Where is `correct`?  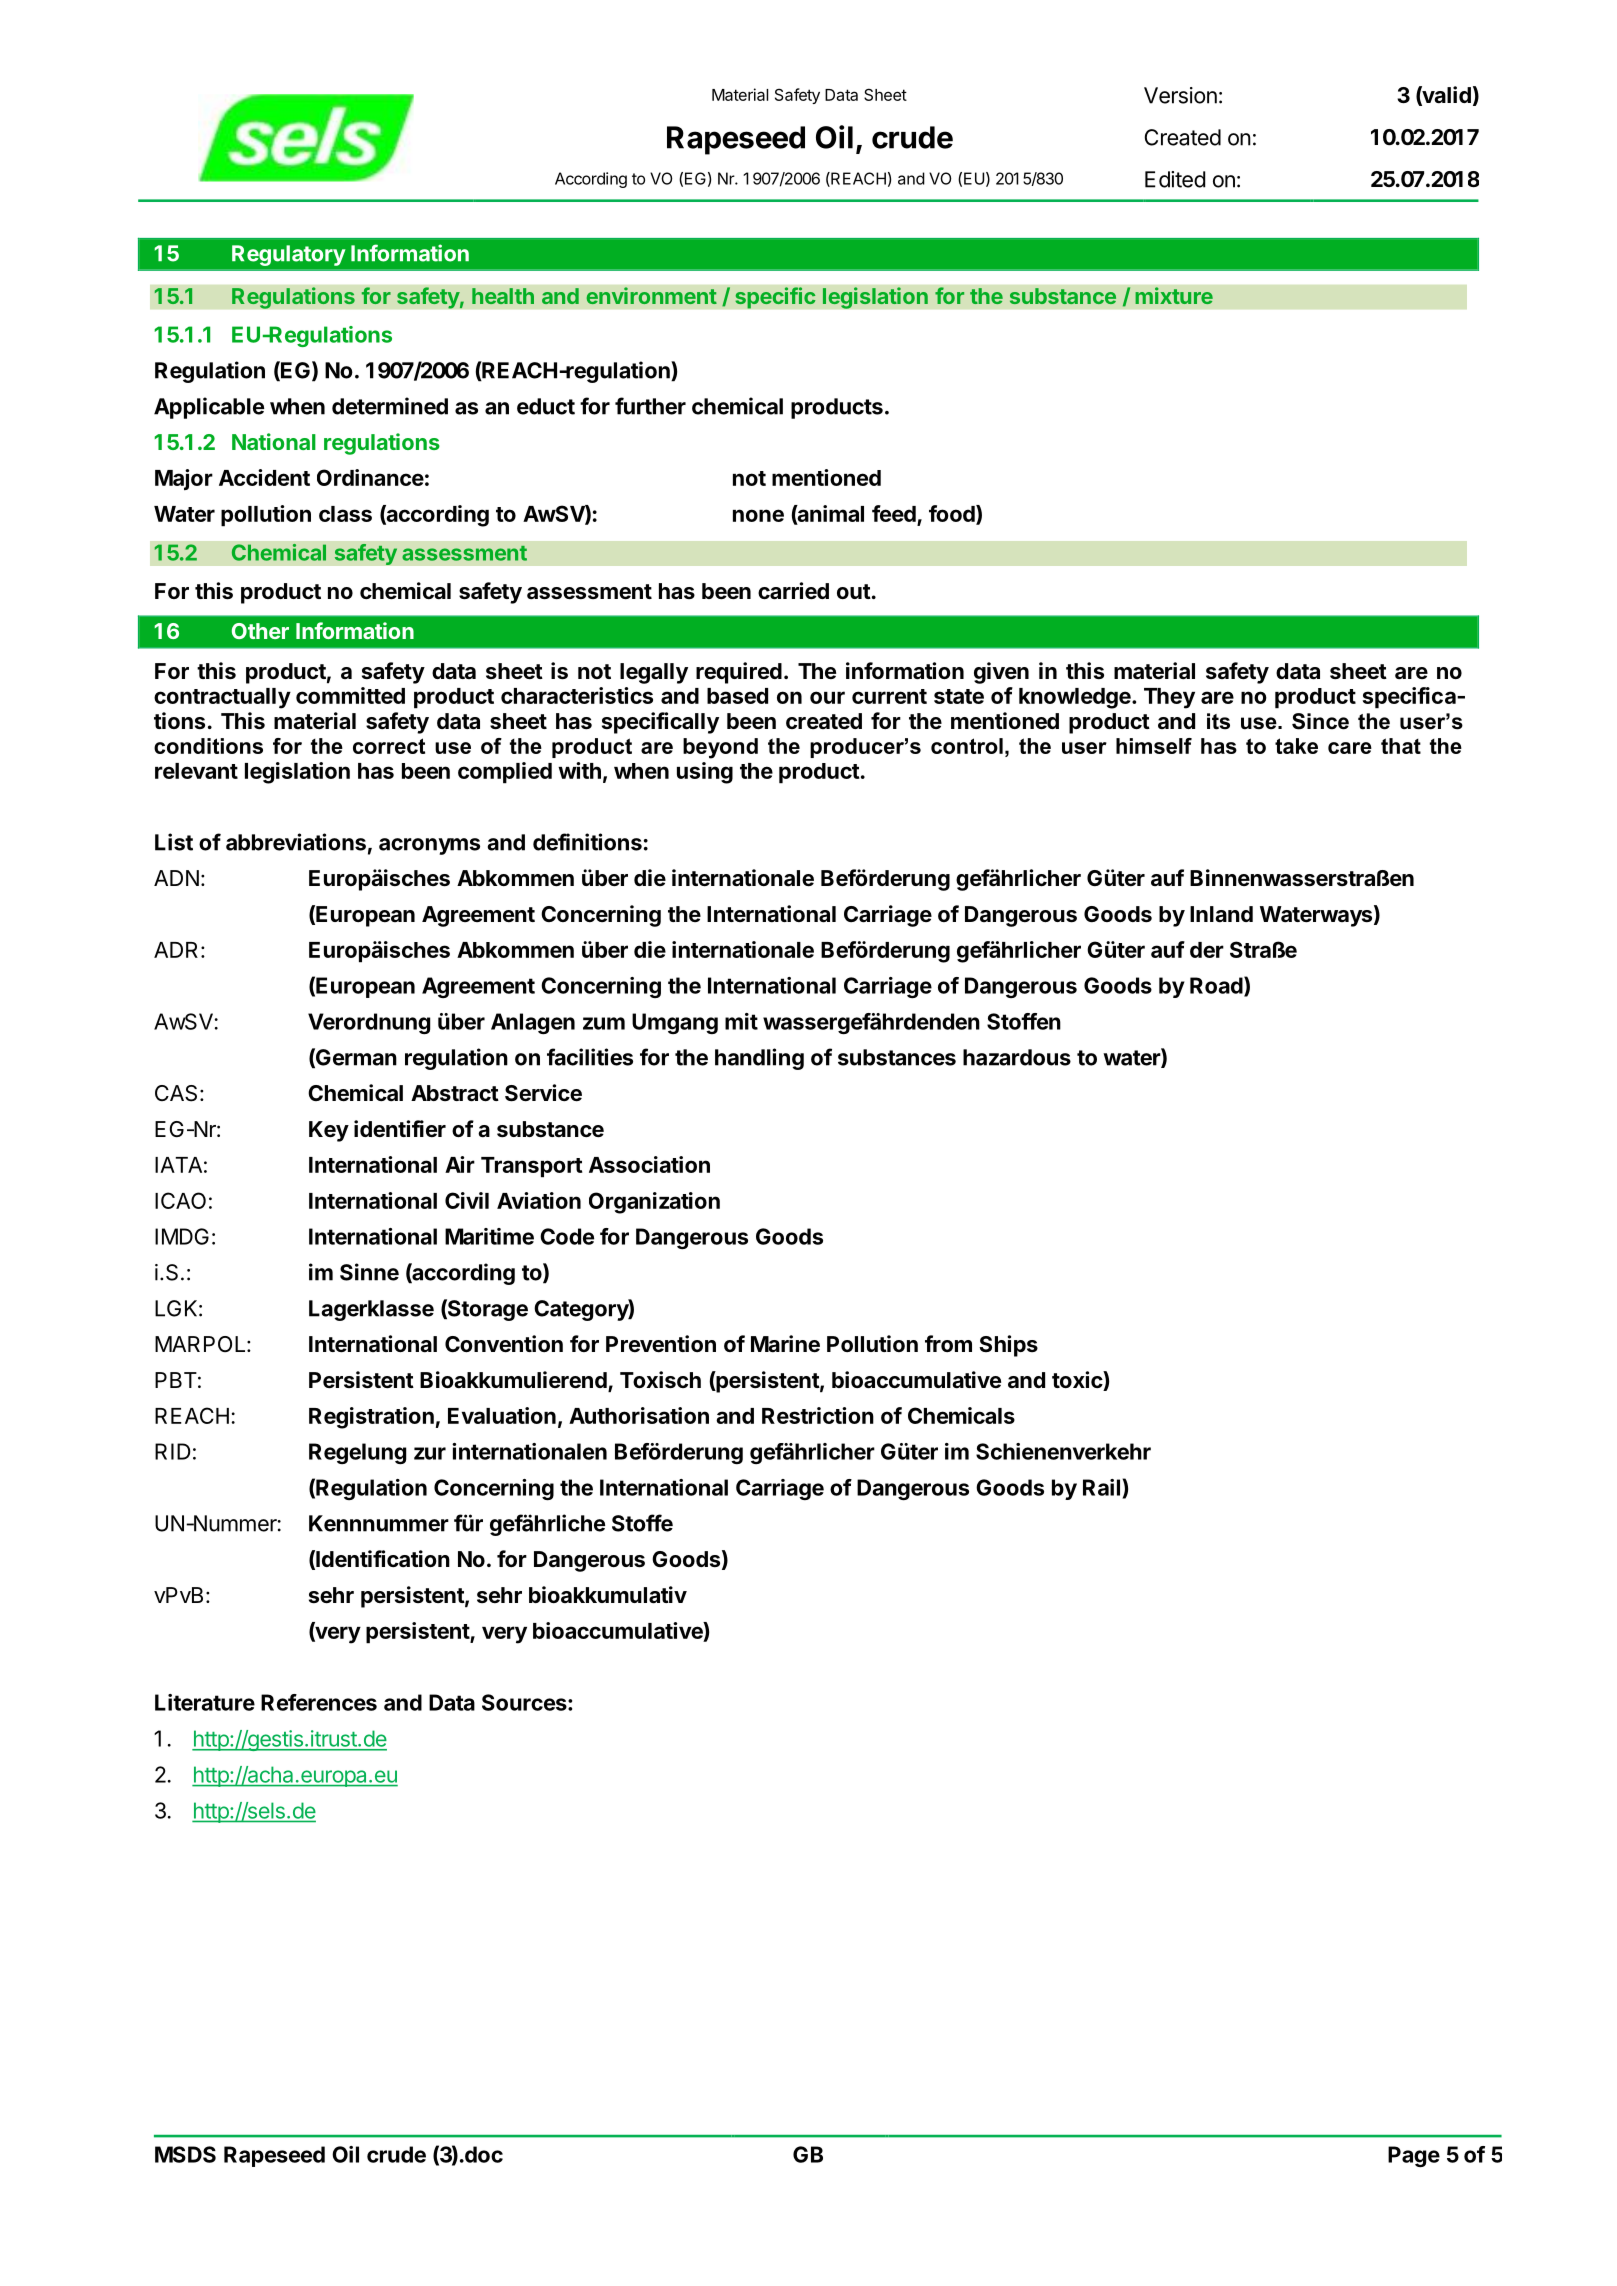 correct is located at coordinates (389, 746).
